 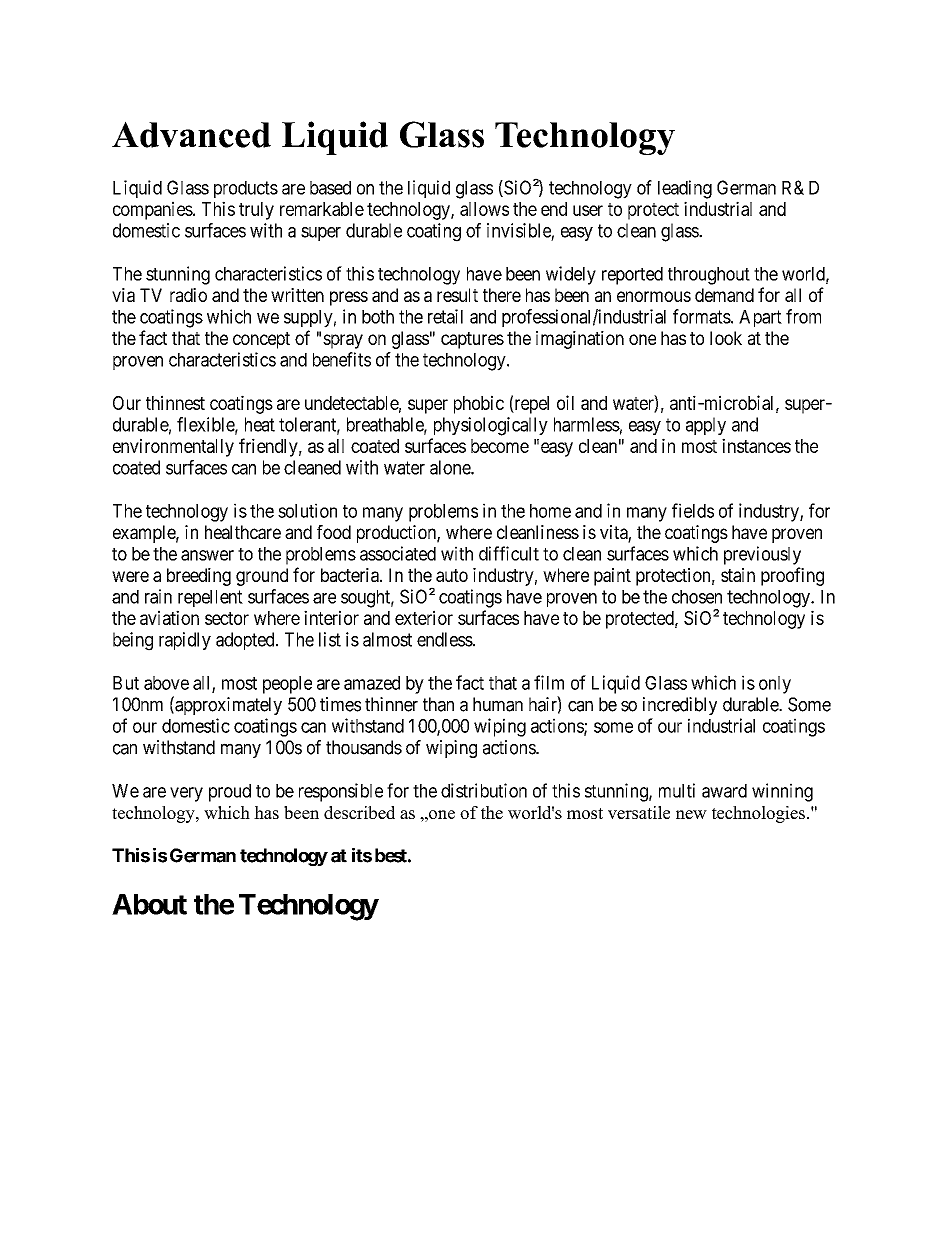 What do you see at coordinates (680, 706) in the page?
I see `incredibly` at bounding box center [680, 706].
